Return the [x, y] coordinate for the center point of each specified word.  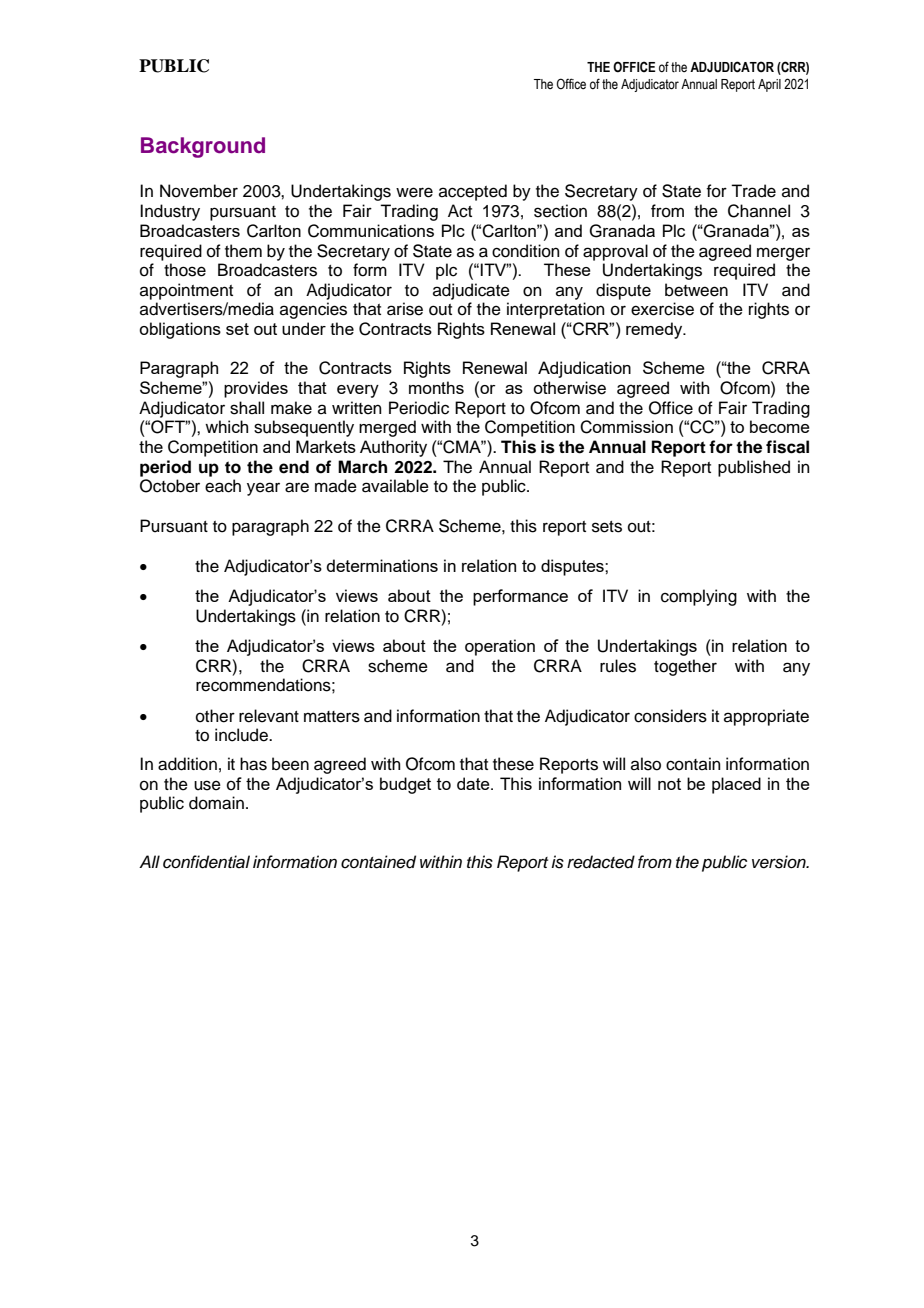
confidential [206, 862]
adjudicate [471, 291]
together [685, 667]
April [769, 85]
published [754, 468]
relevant [269, 716]
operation [500, 647]
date [474, 783]
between [696, 290]
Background [203, 147]
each [223, 486]
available [395, 486]
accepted [473, 192]
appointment [186, 291]
